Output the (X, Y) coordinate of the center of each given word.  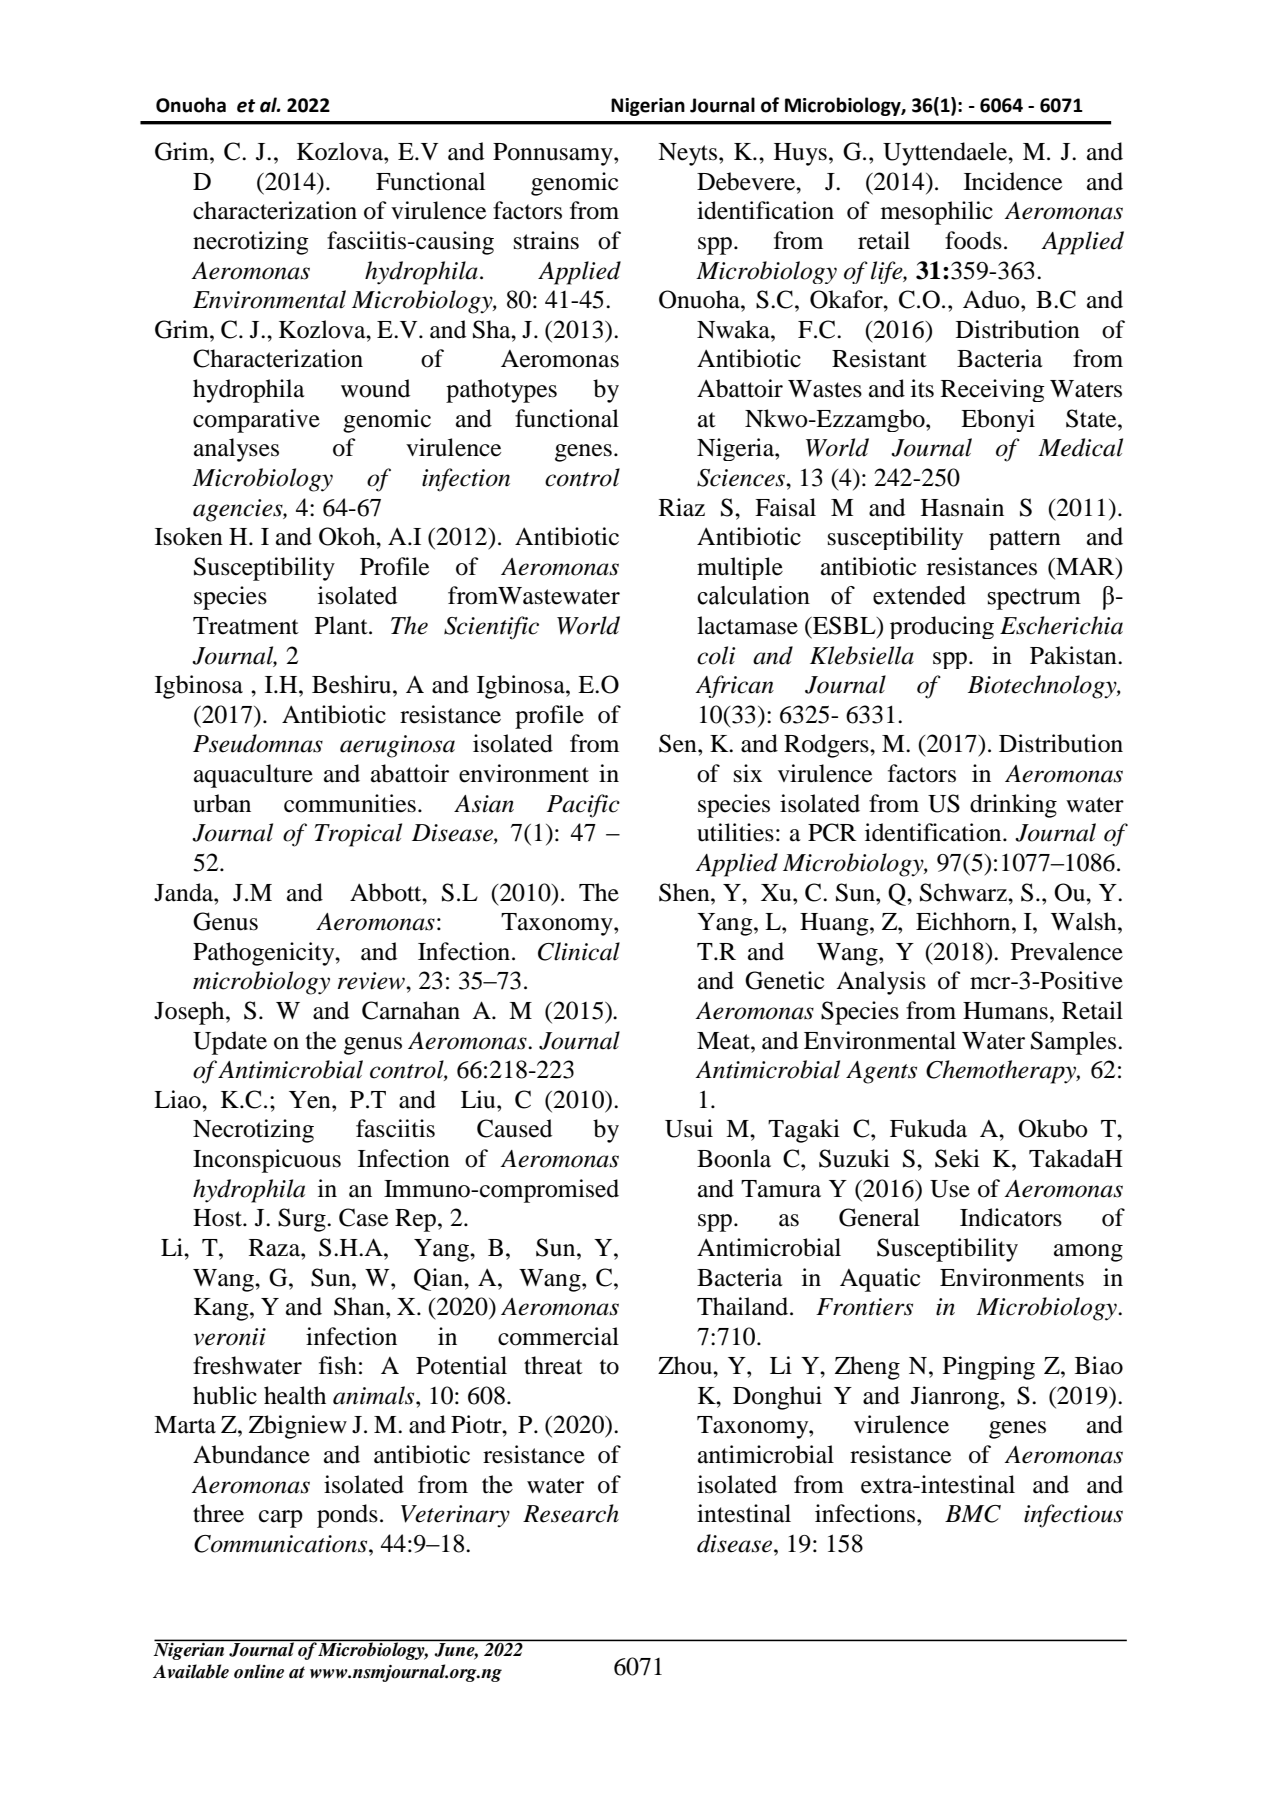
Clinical (579, 951)
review (372, 981)
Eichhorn (964, 921)
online (259, 1671)
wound (375, 388)
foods (973, 240)
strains (546, 240)
